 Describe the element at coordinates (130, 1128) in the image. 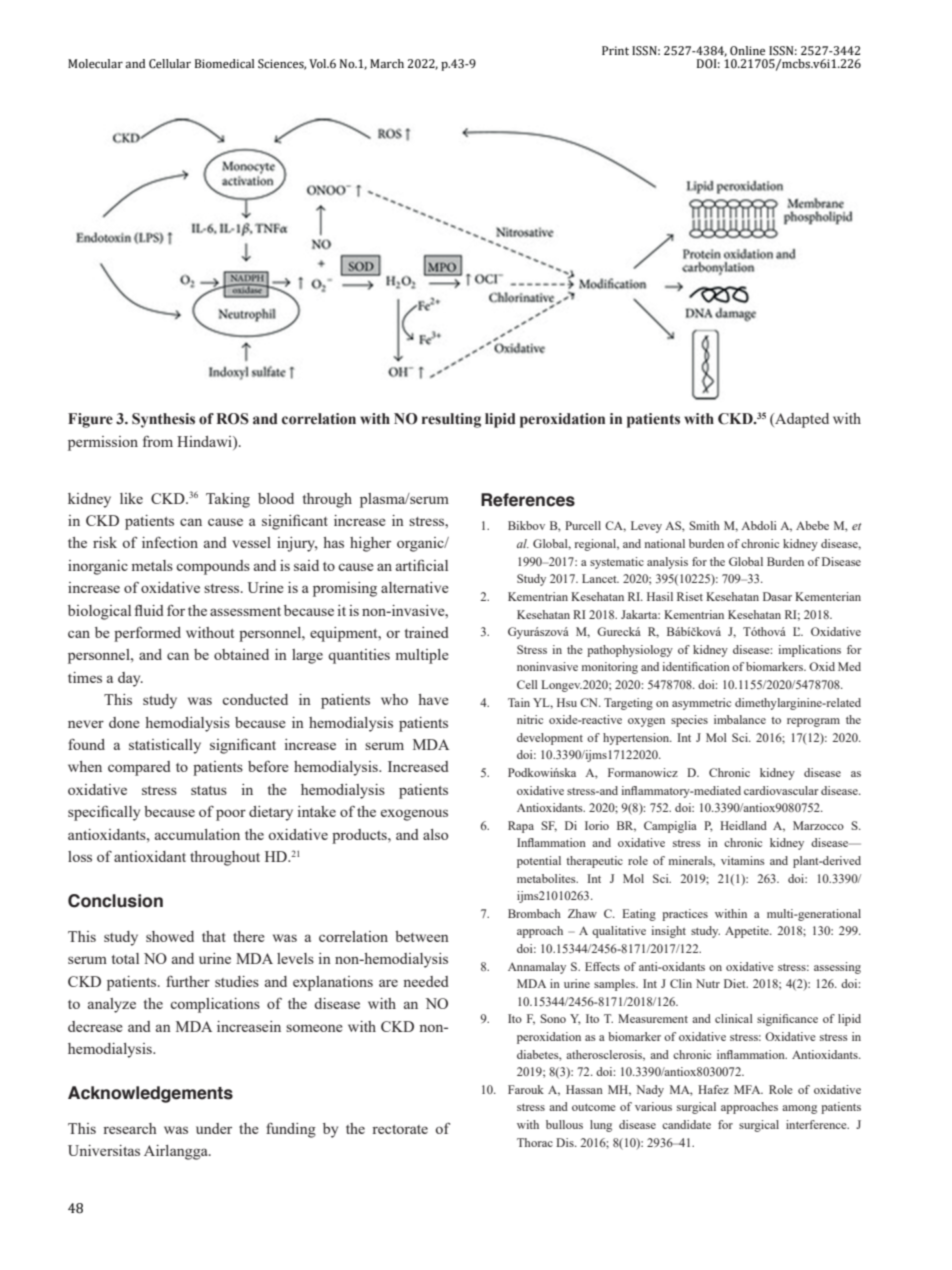

I see `research` at that location.
